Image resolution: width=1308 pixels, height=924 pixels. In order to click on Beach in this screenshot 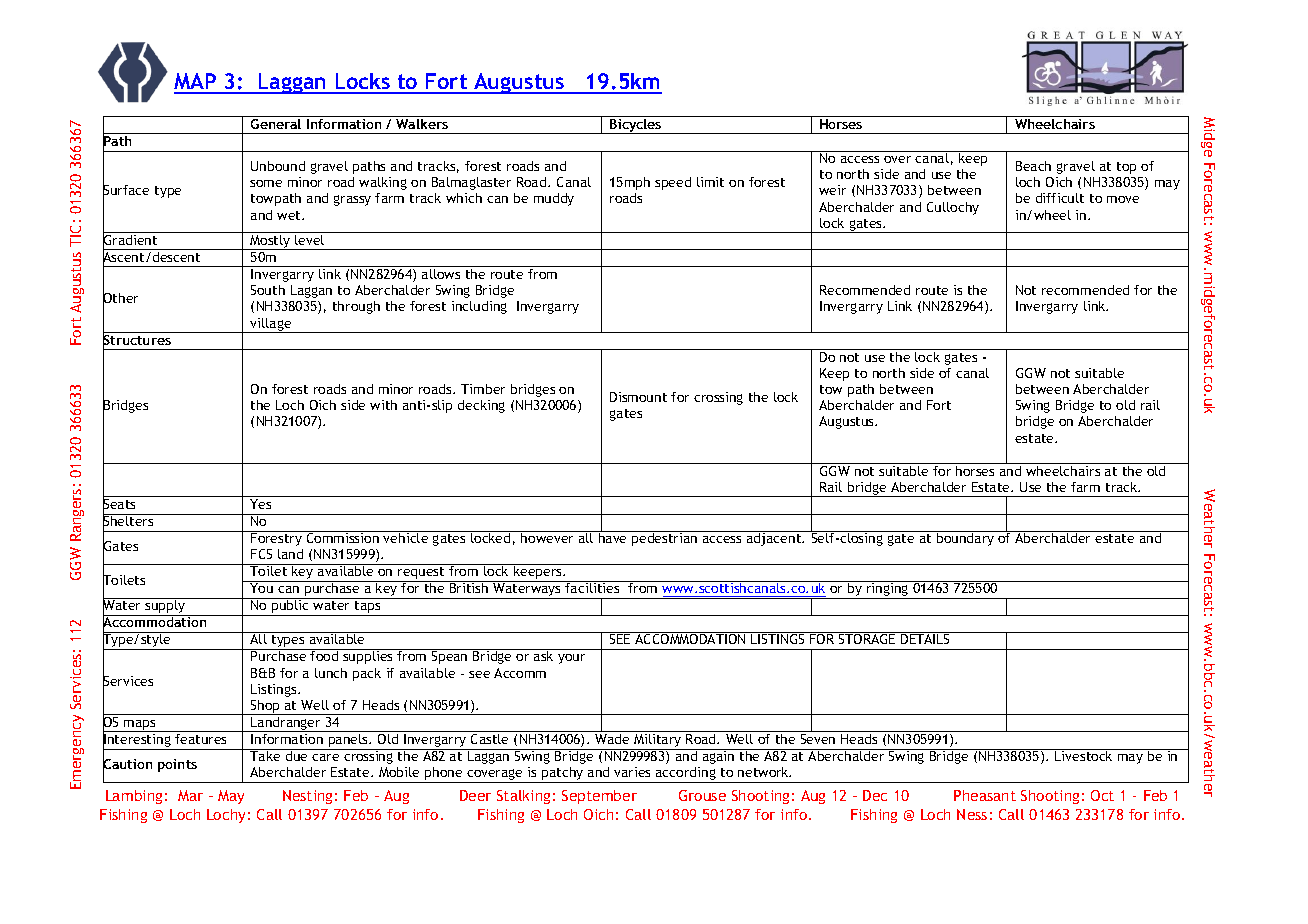, I will do `click(1033, 166)`.
